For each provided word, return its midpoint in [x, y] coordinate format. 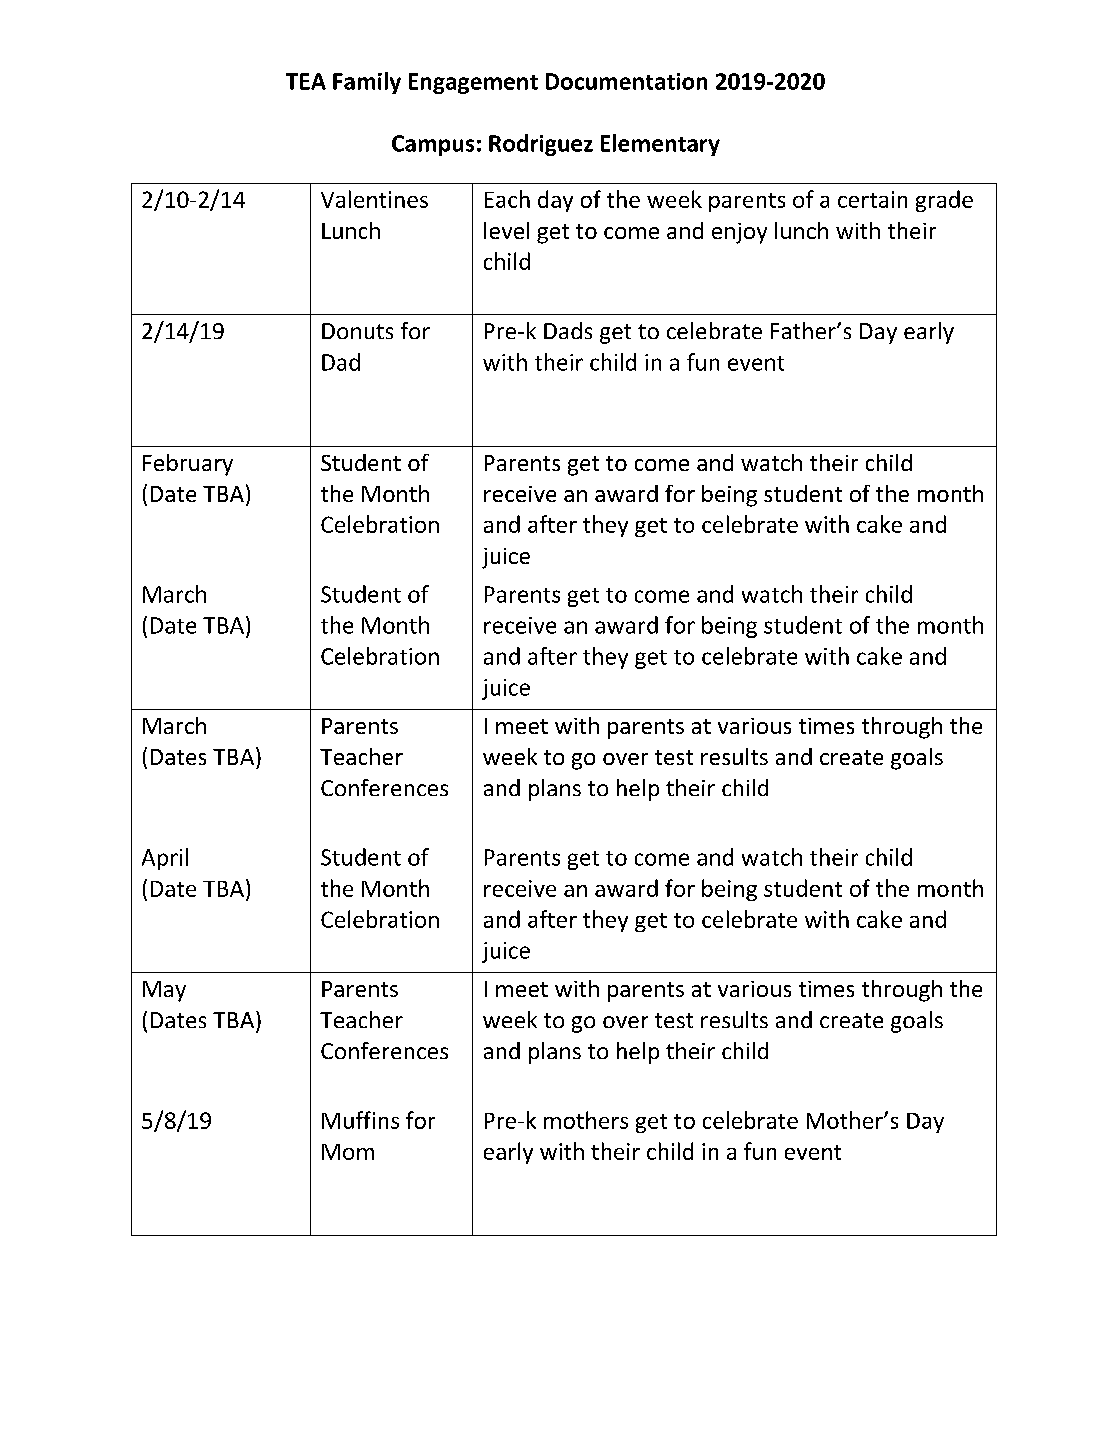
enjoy [739, 233]
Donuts [357, 331]
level [506, 230]
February [188, 465]
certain [872, 199]
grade [944, 201]
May [164, 991]
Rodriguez [541, 145]
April [165, 859]
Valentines [374, 199]
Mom [348, 1152]
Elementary [660, 145]
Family [367, 83]
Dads [568, 330]
